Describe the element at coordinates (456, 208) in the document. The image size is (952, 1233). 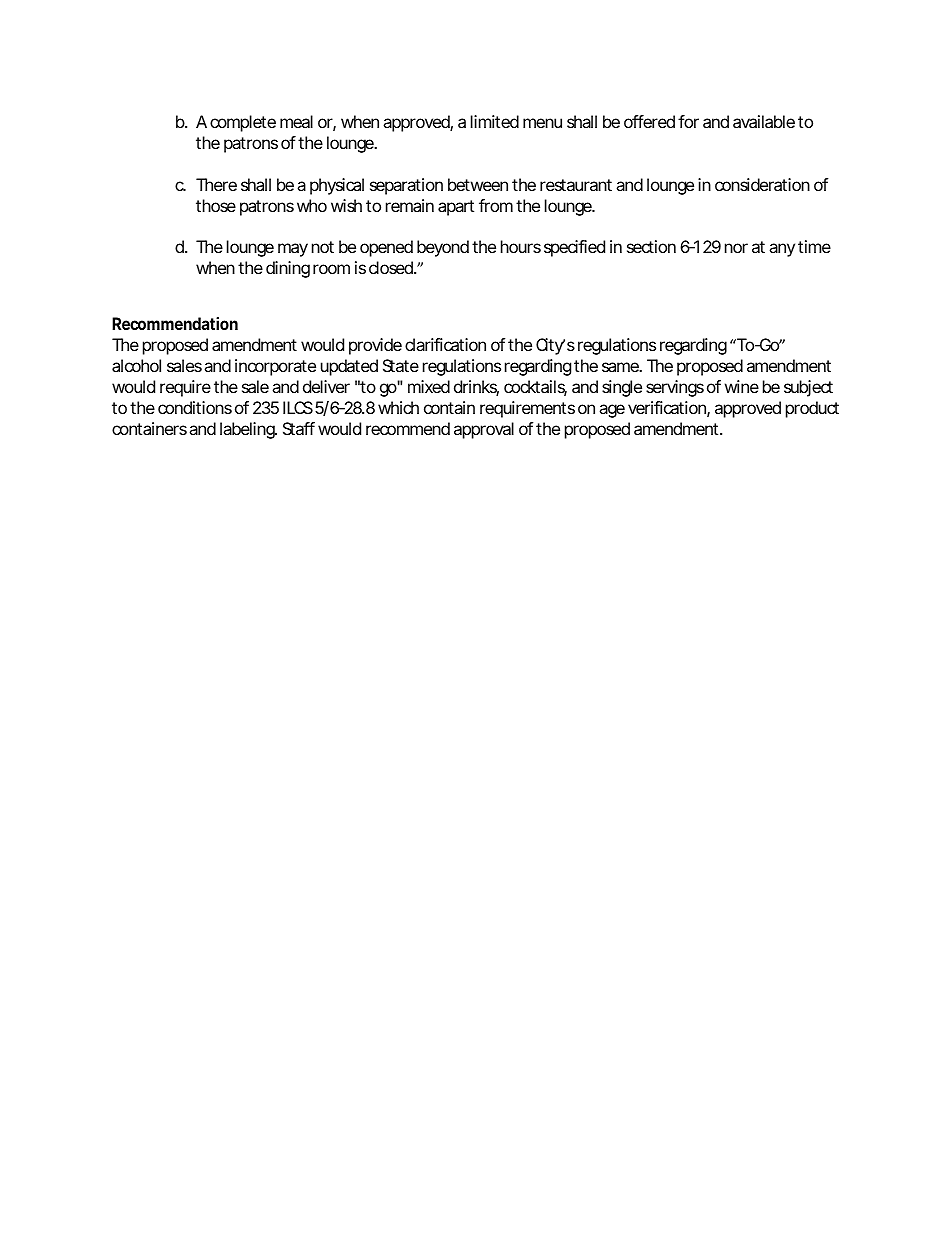
I see `apart` at that location.
